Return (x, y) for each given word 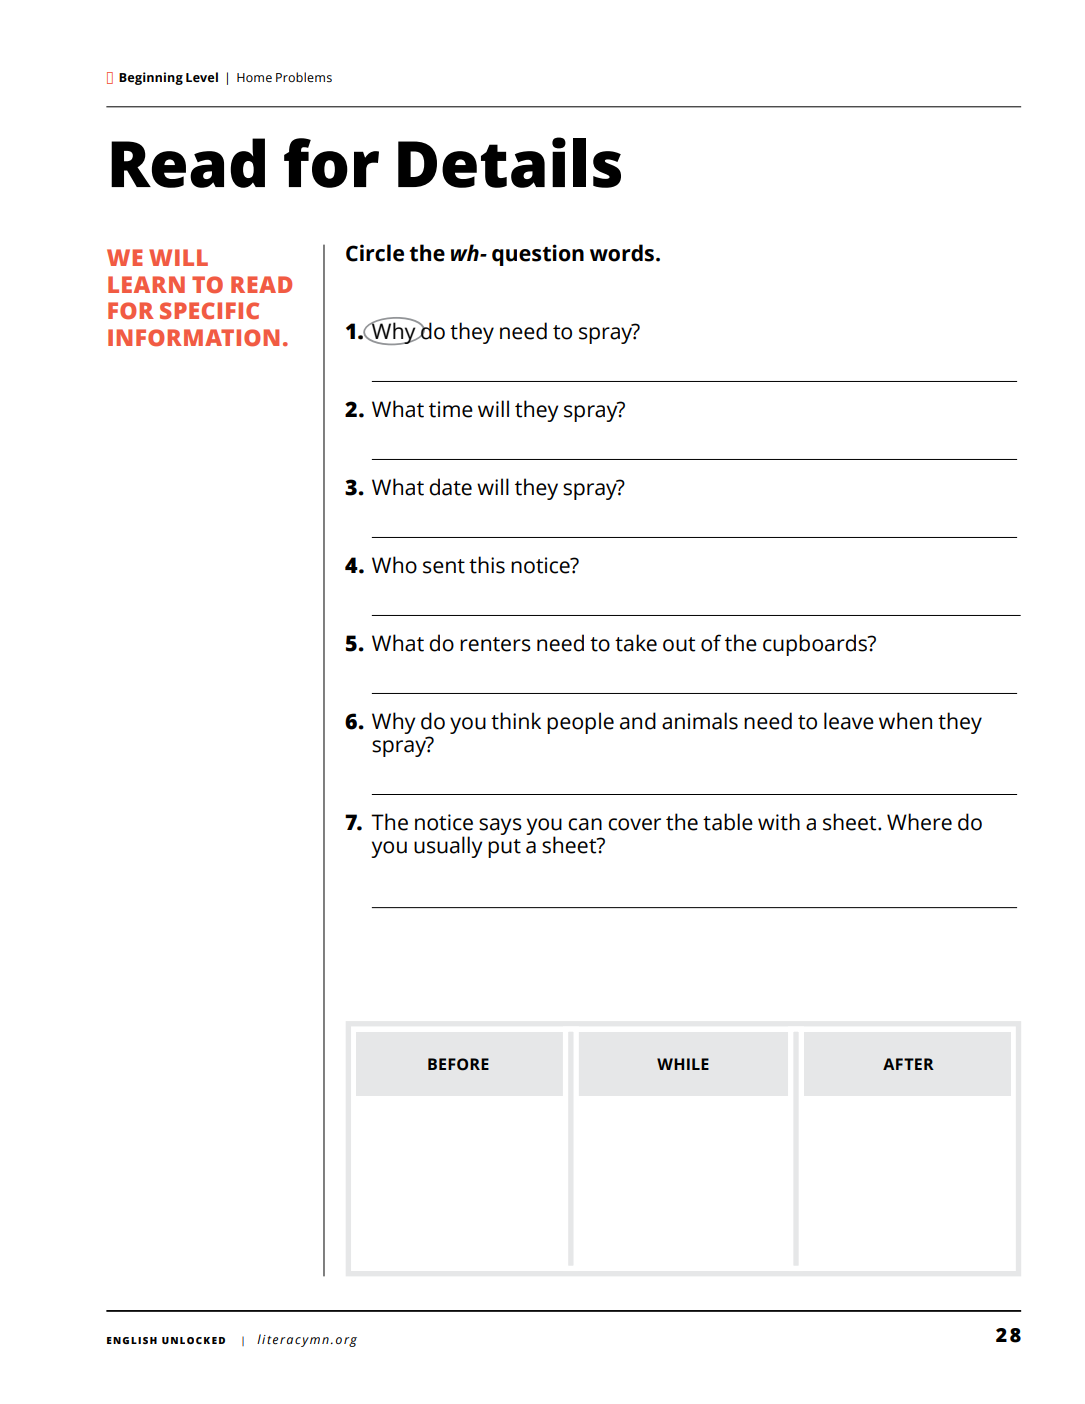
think (516, 721)
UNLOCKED (193, 1340)
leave (849, 721)
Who (394, 565)
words (623, 253)
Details (509, 162)
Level (202, 77)
